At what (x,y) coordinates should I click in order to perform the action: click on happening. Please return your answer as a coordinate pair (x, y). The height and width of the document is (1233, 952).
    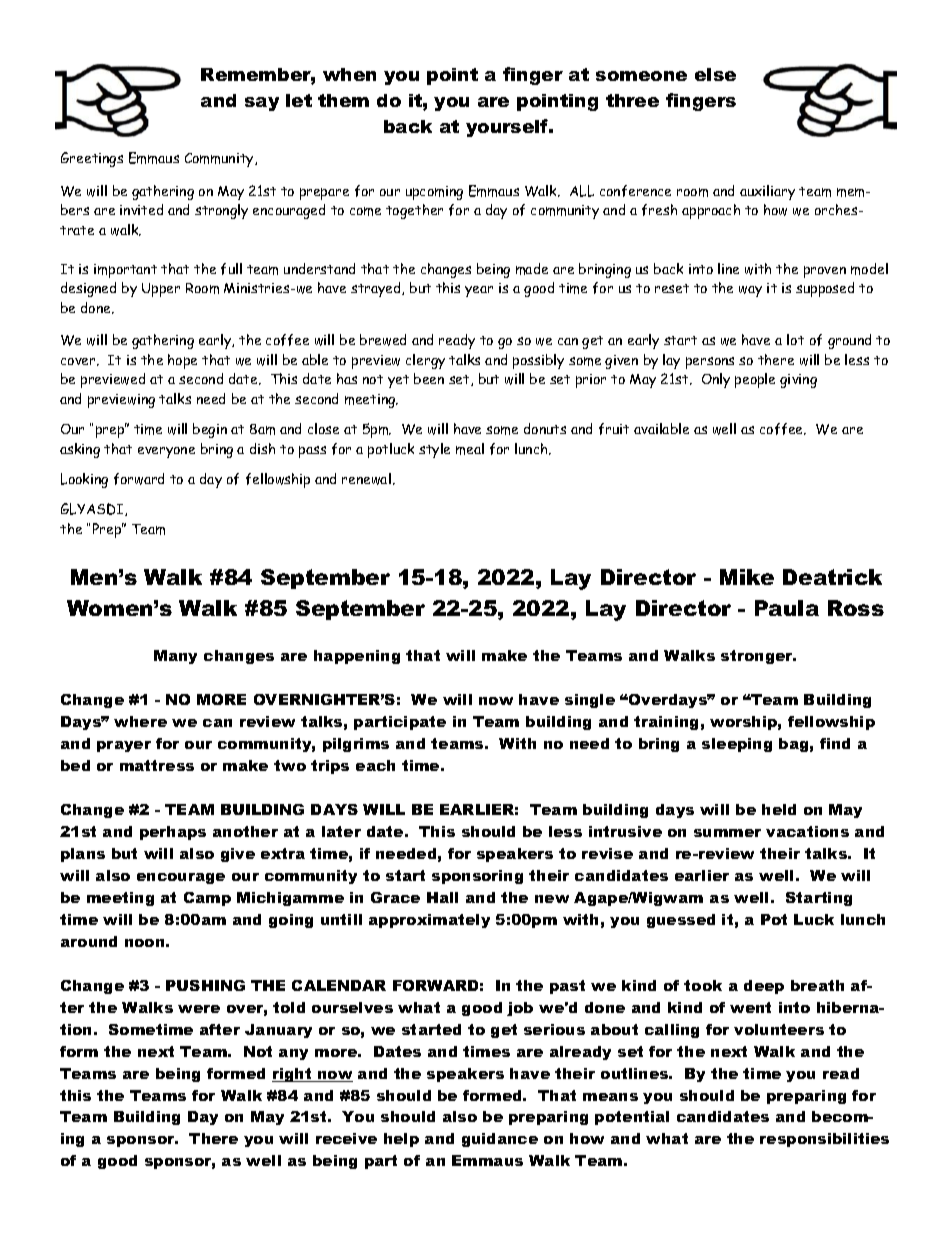
    Looking at the image, I should click on (357, 657).
